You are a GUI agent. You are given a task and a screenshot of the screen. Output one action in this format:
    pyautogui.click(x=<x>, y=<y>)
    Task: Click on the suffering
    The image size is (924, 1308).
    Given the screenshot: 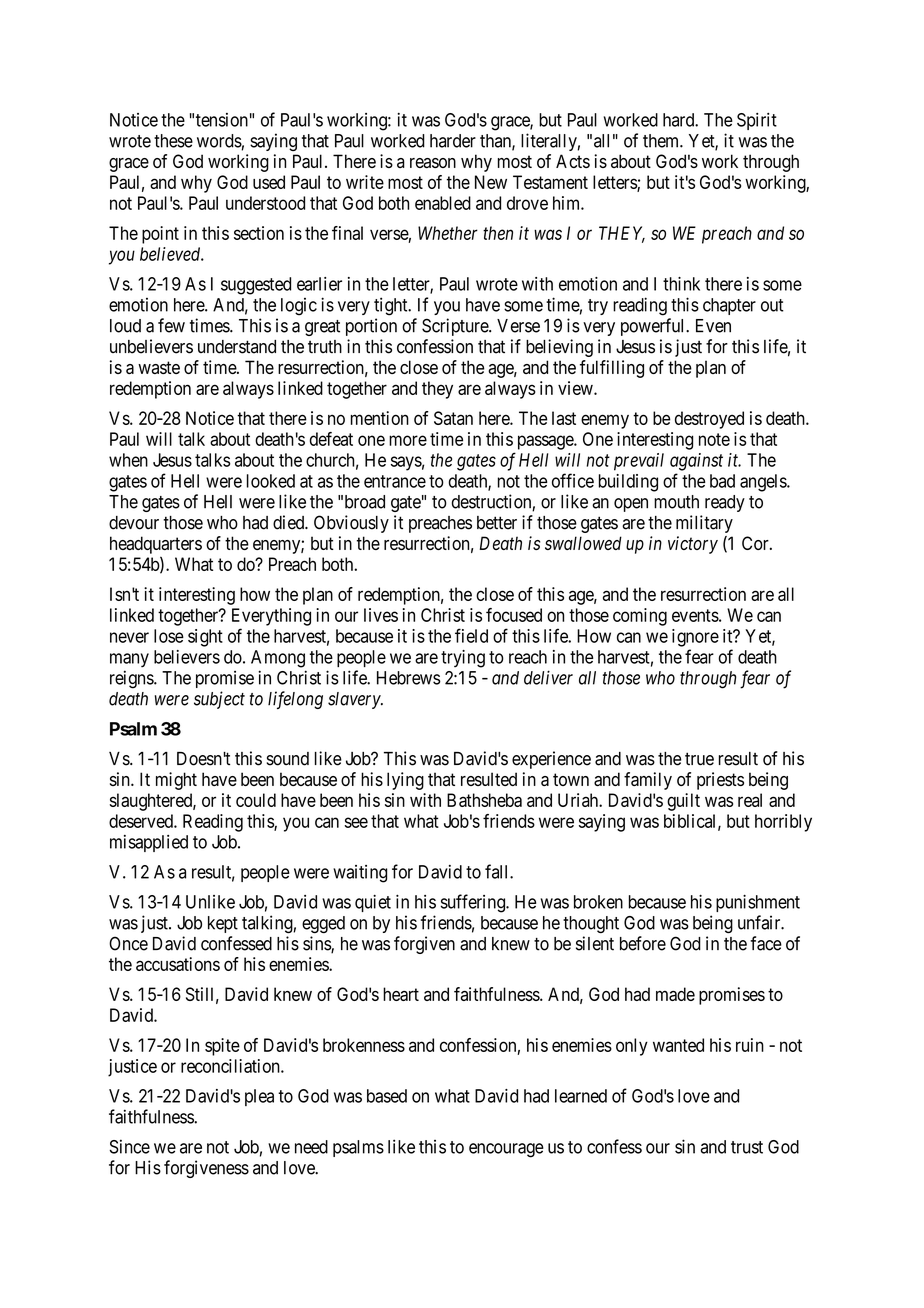 What is the action you would take?
    pyautogui.click(x=474, y=903)
